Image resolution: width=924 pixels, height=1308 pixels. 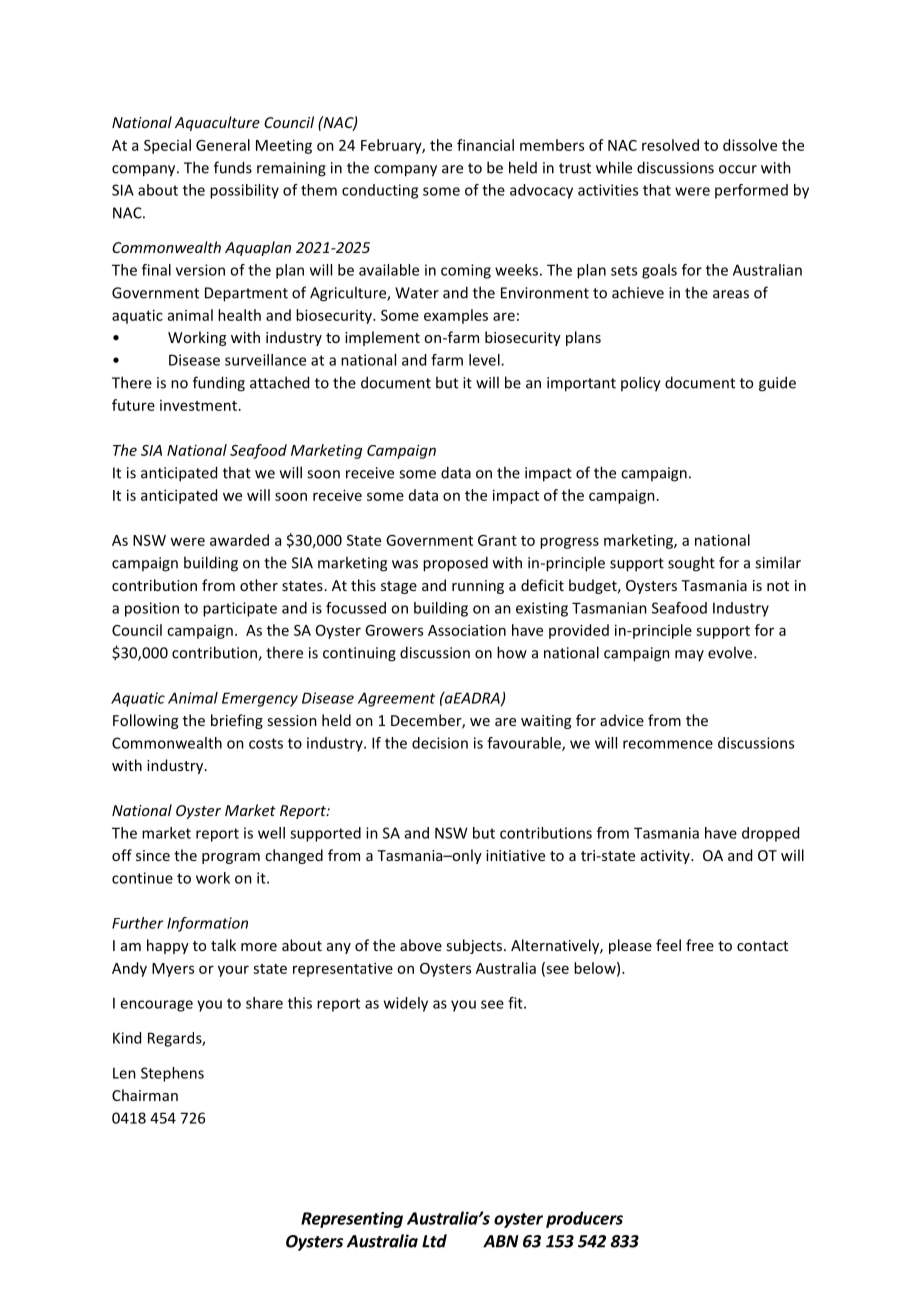 What do you see at coordinates (223, 145) in the document?
I see `General` at bounding box center [223, 145].
